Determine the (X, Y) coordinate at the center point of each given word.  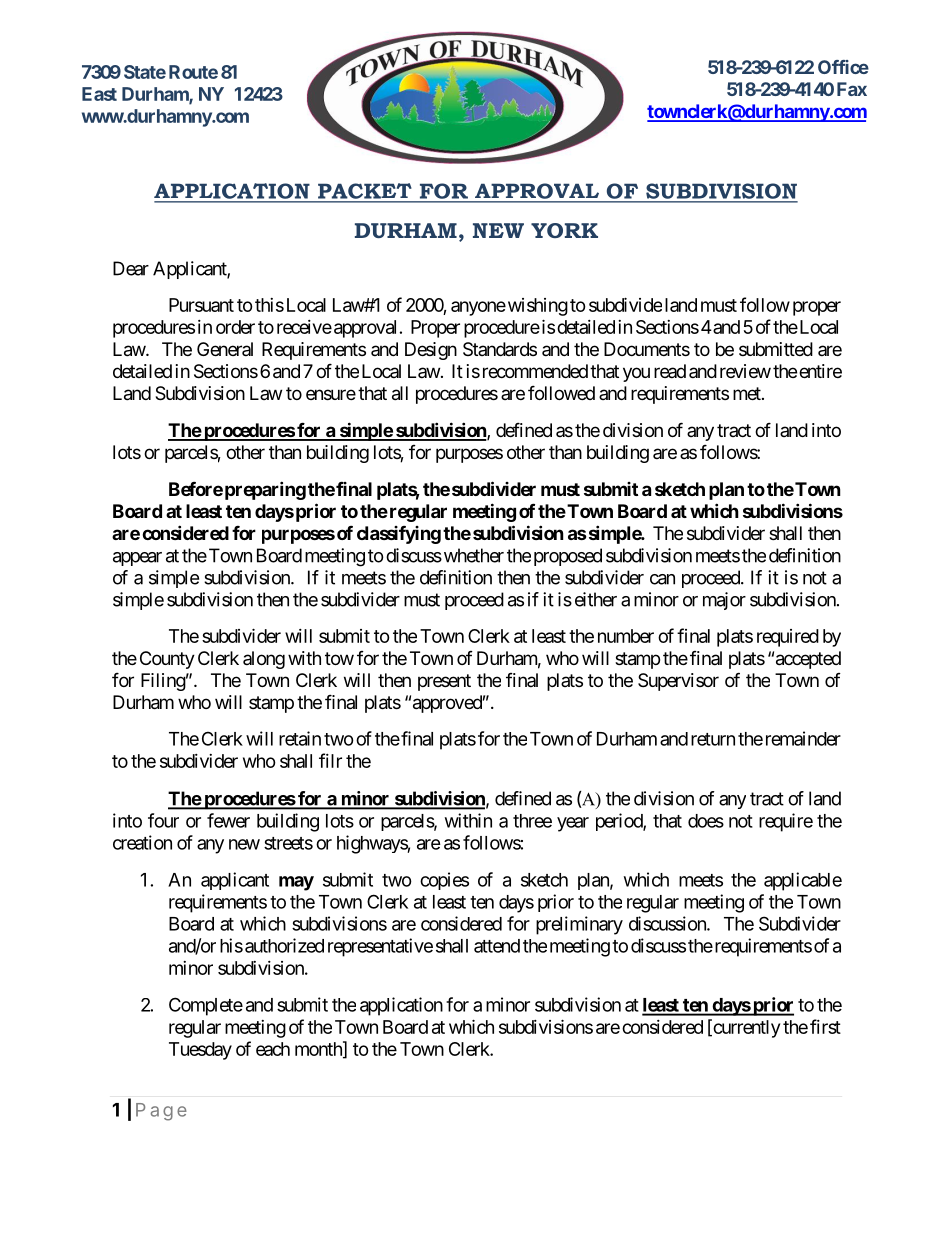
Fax (852, 89)
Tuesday (200, 1051)
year (573, 824)
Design (431, 351)
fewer (228, 820)
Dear (131, 268)
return (713, 739)
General (225, 349)
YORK (564, 230)
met (748, 393)
